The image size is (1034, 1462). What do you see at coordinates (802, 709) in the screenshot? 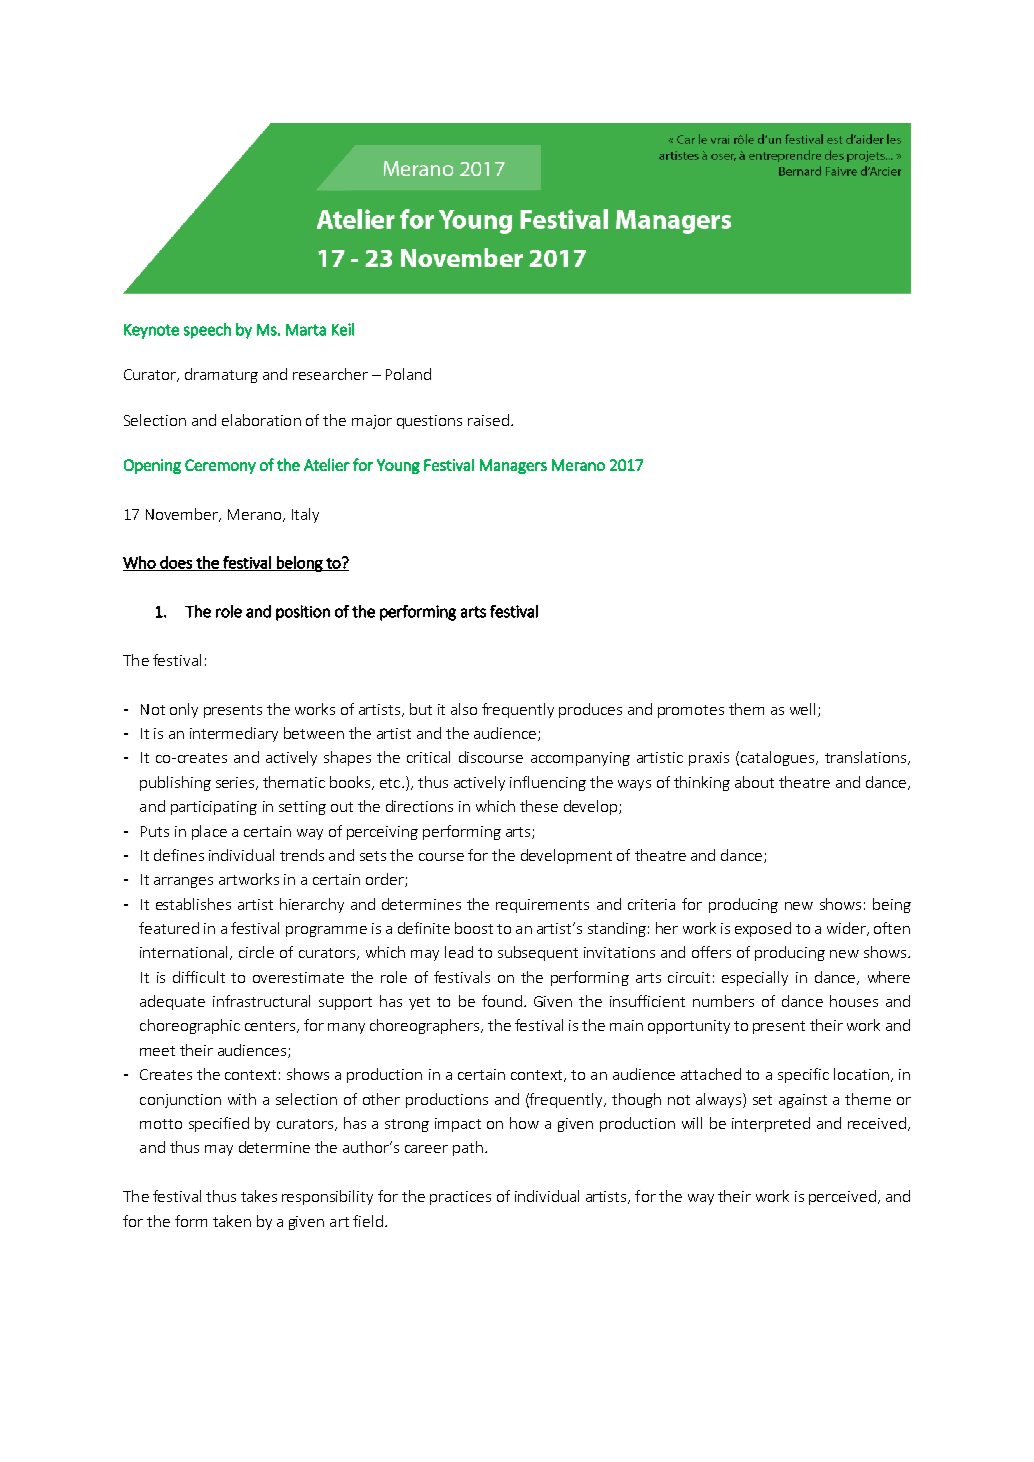
I see `well` at bounding box center [802, 709].
